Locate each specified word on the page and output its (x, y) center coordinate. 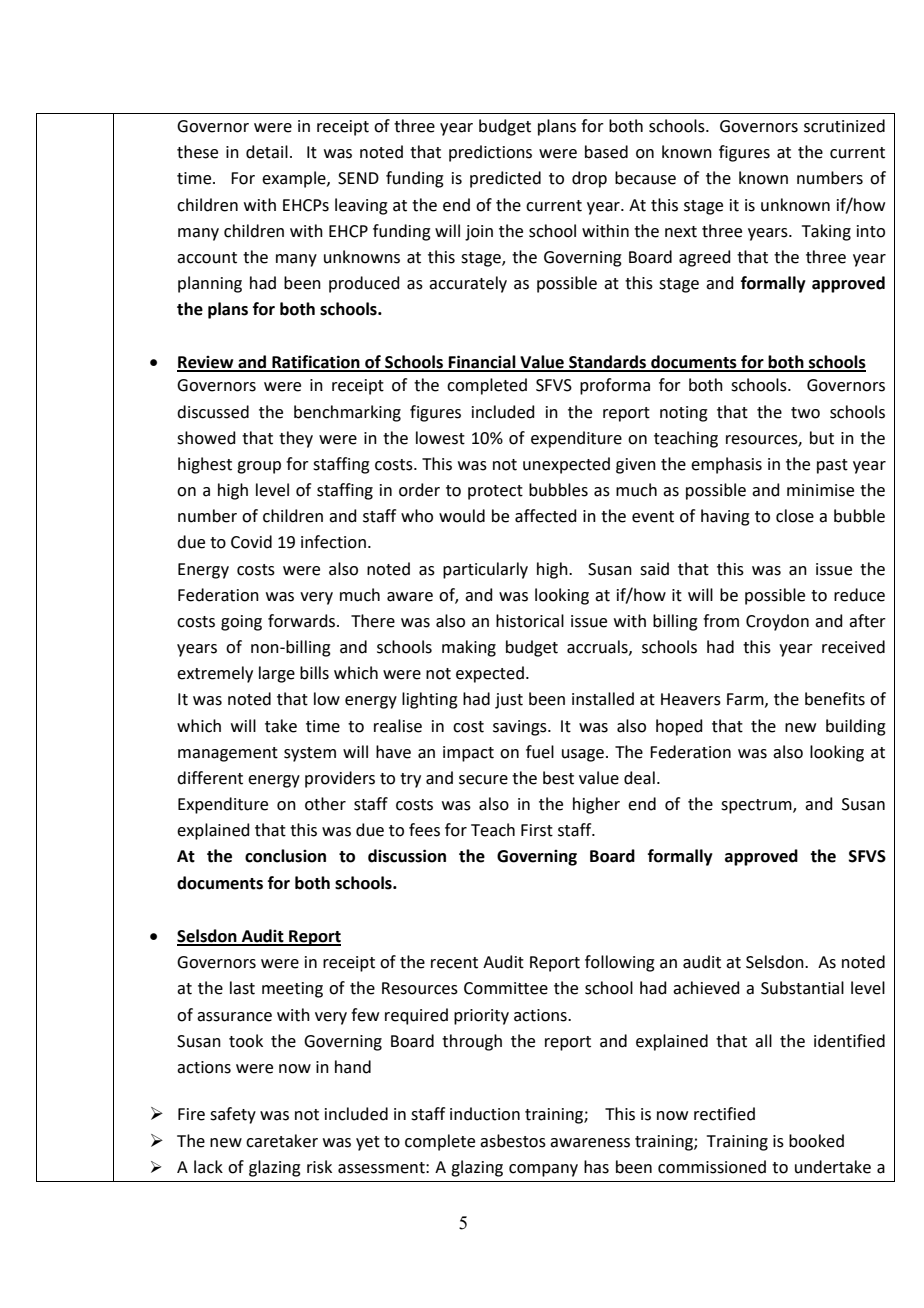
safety (233, 1115)
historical (530, 621)
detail (267, 152)
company (543, 1170)
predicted (505, 179)
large (277, 674)
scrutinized (844, 126)
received (853, 647)
